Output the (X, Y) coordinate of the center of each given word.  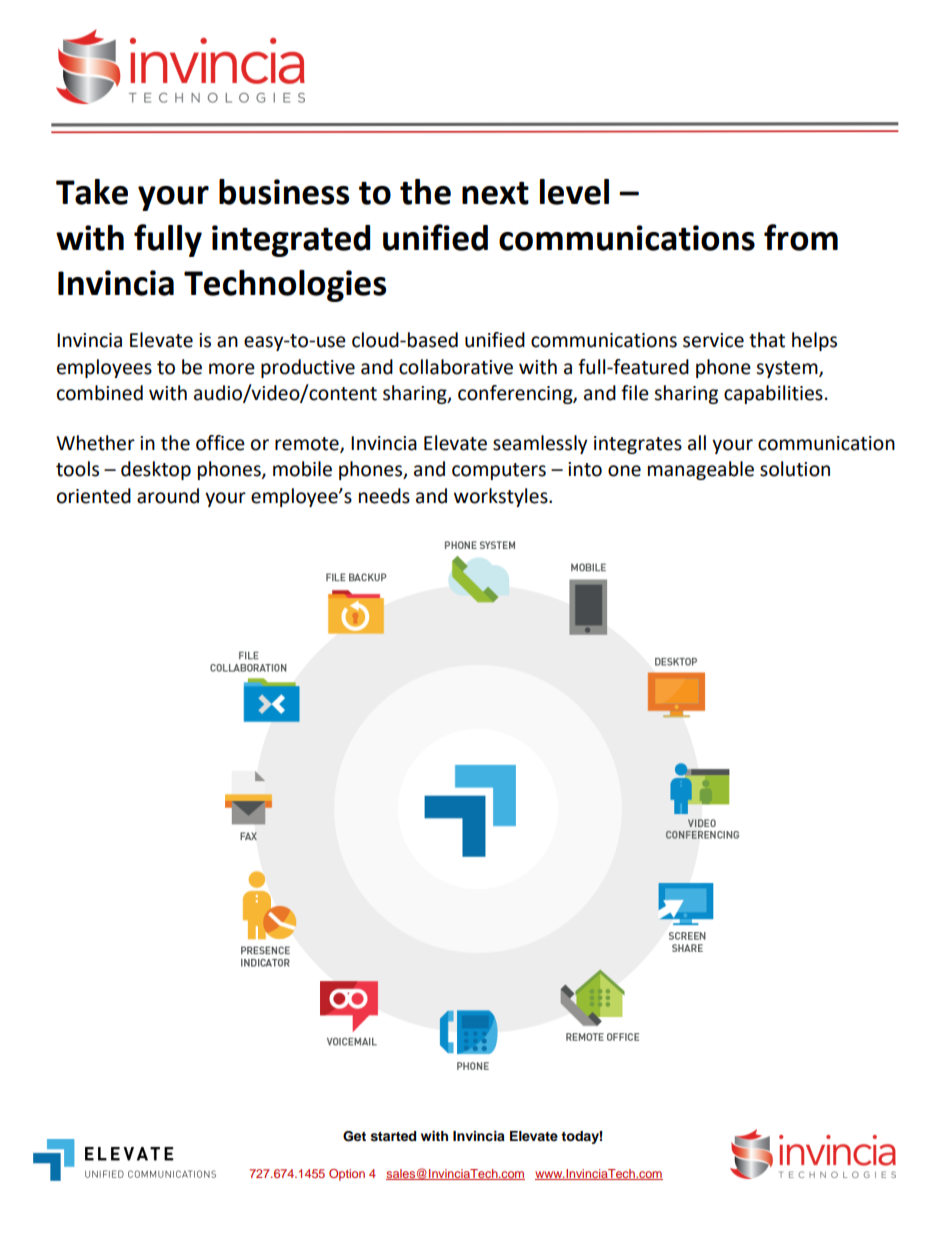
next (495, 193)
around (168, 496)
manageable (701, 470)
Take (92, 192)
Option (347, 1175)
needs (384, 496)
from (801, 237)
